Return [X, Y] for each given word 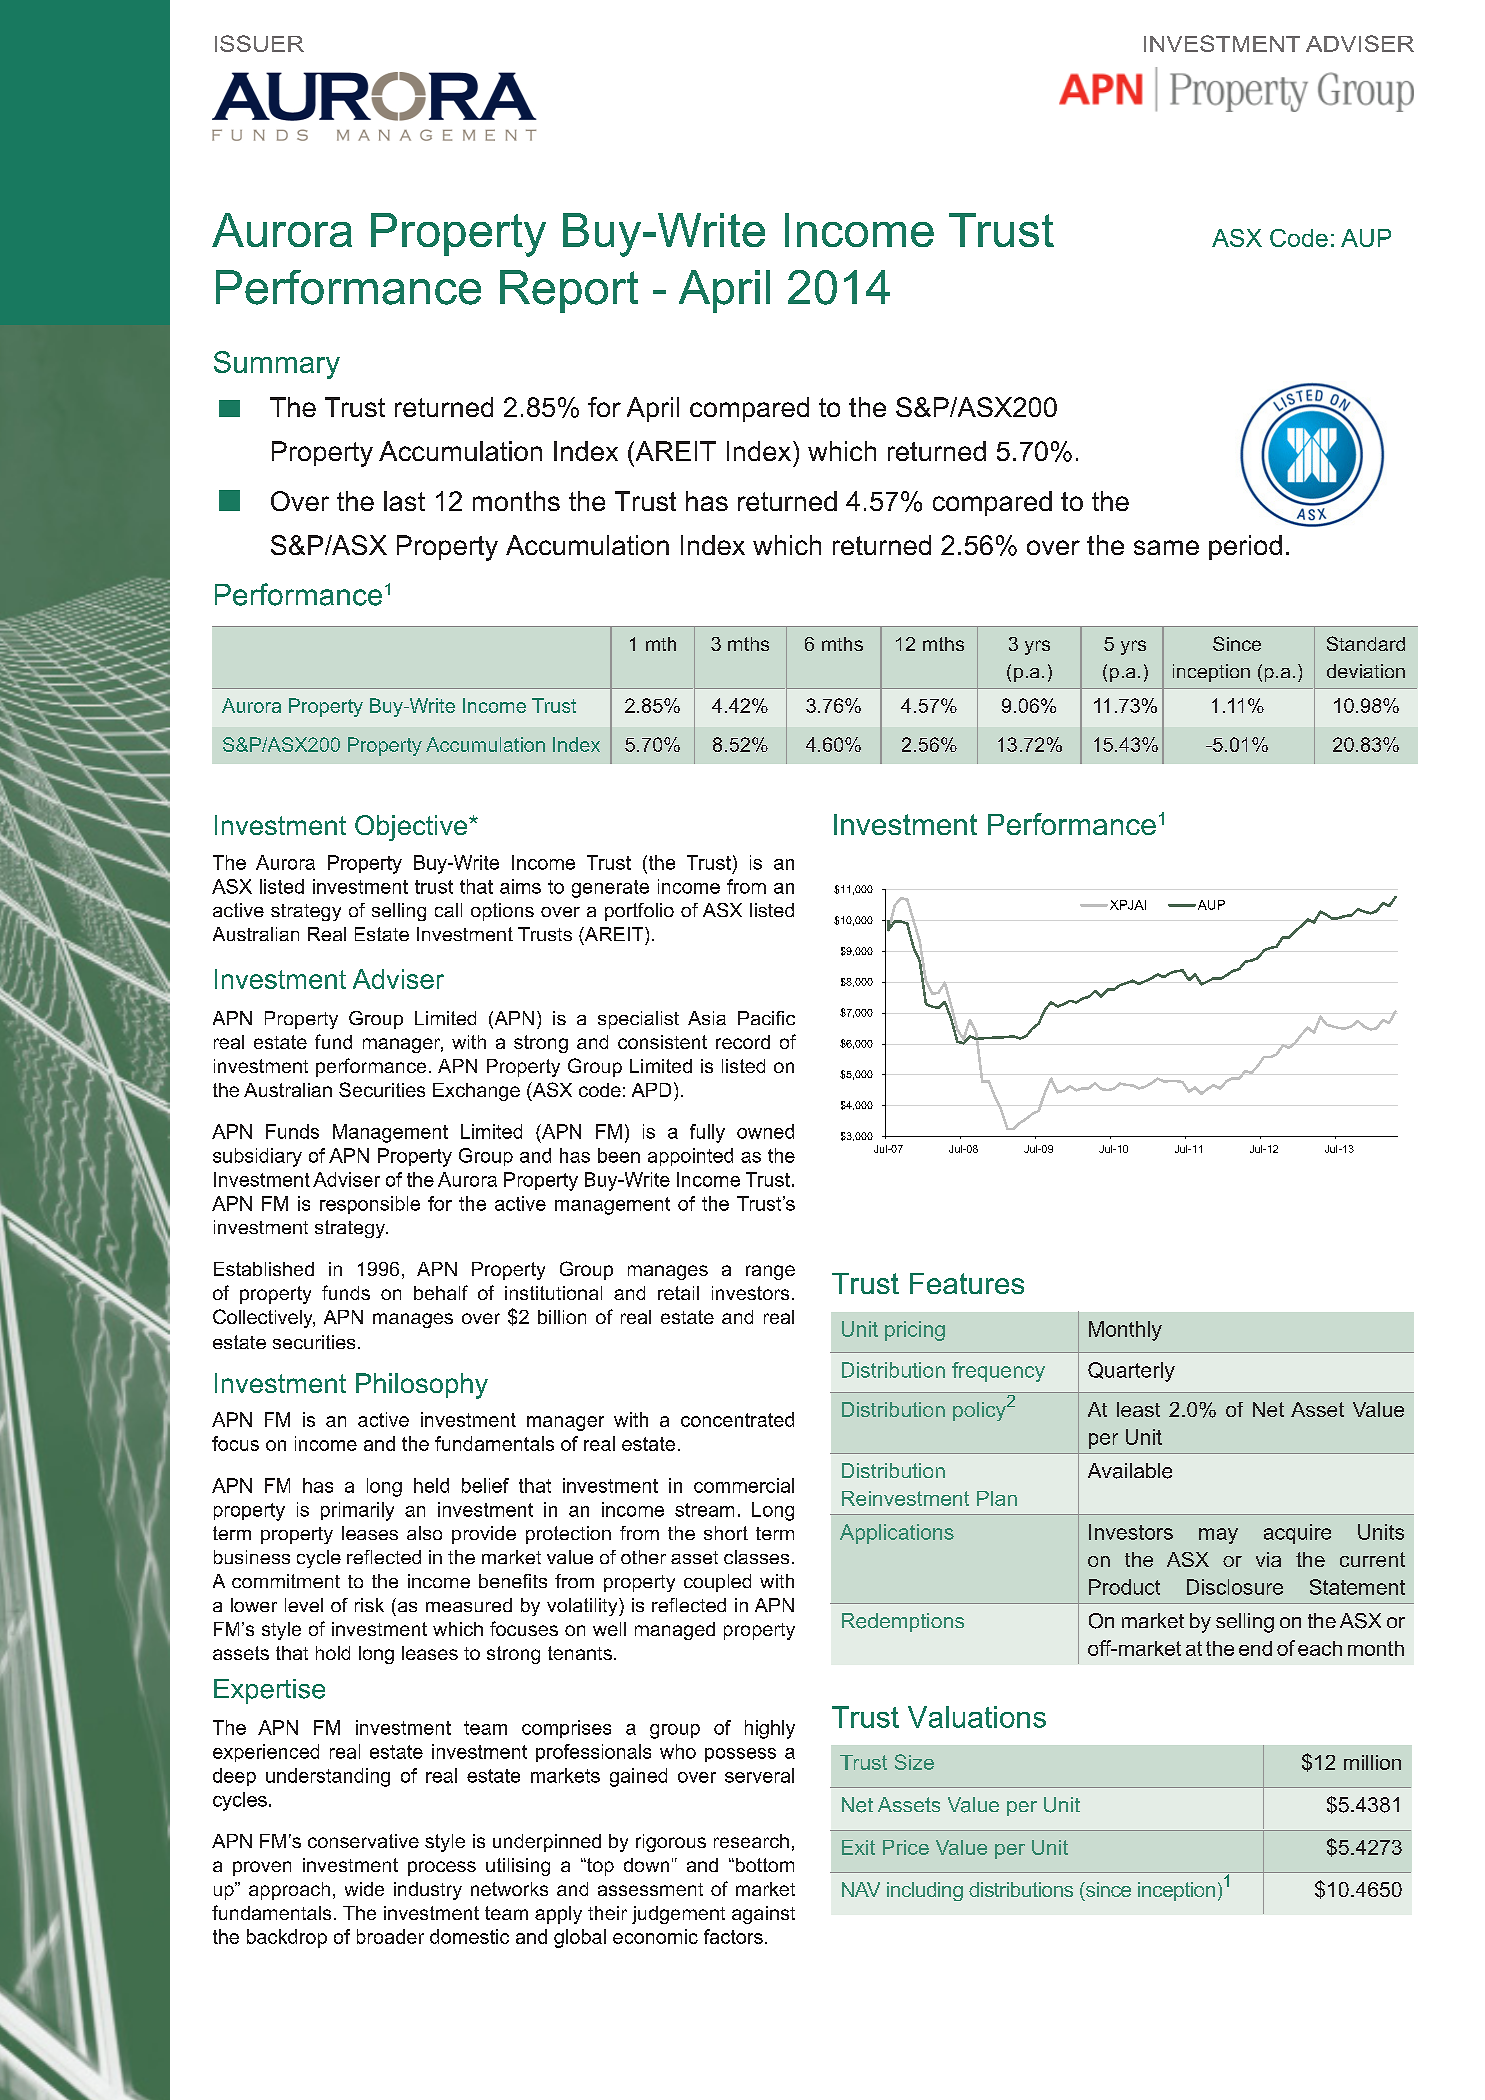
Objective [412, 828]
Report [569, 291]
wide [364, 1889]
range [770, 1272]
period [1245, 547]
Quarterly [1131, 1372]
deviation [1366, 671]
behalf [441, 1292]
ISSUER [259, 43]
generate [610, 889]
